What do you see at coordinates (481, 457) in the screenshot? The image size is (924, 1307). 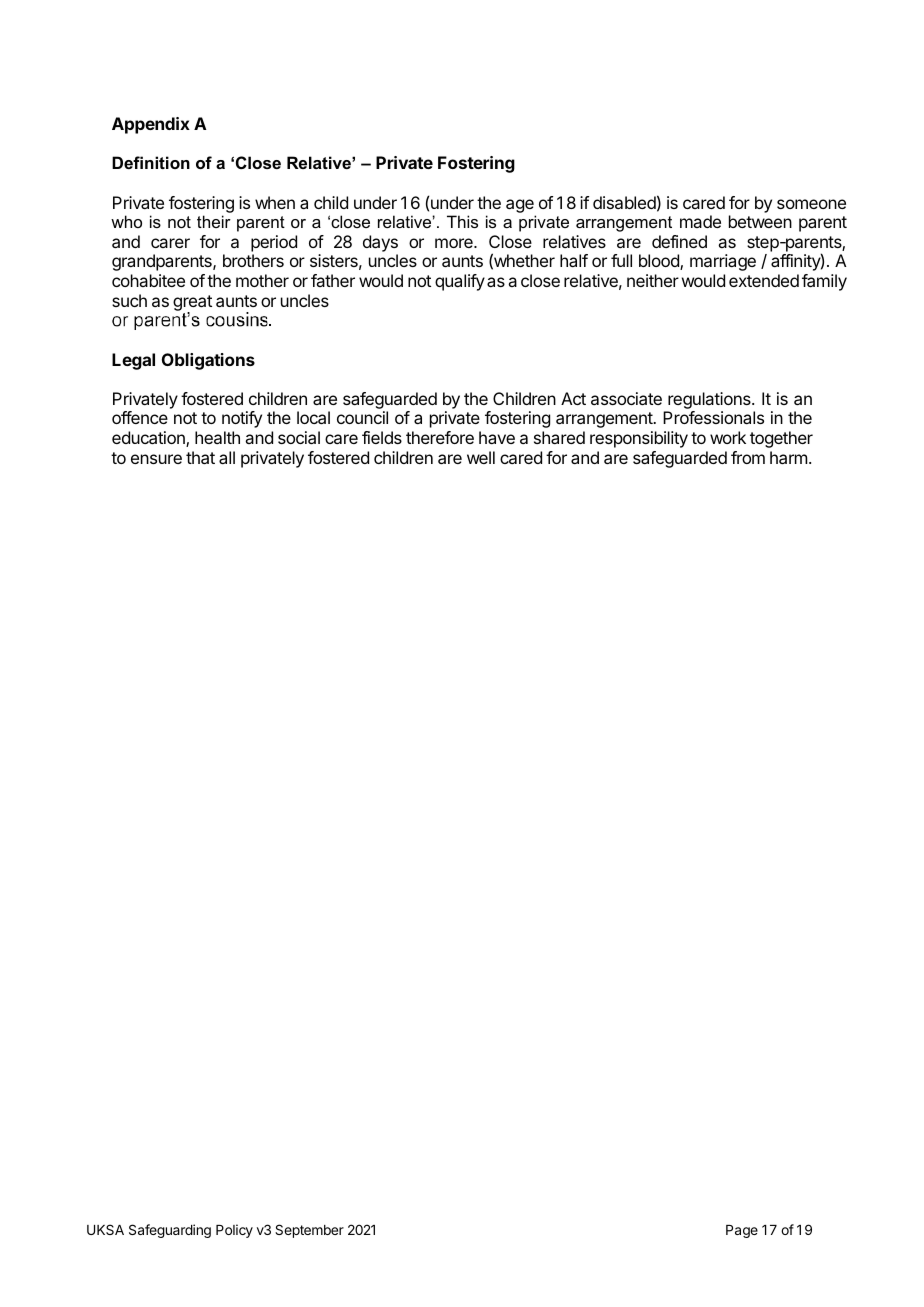 I see `well` at bounding box center [481, 457].
